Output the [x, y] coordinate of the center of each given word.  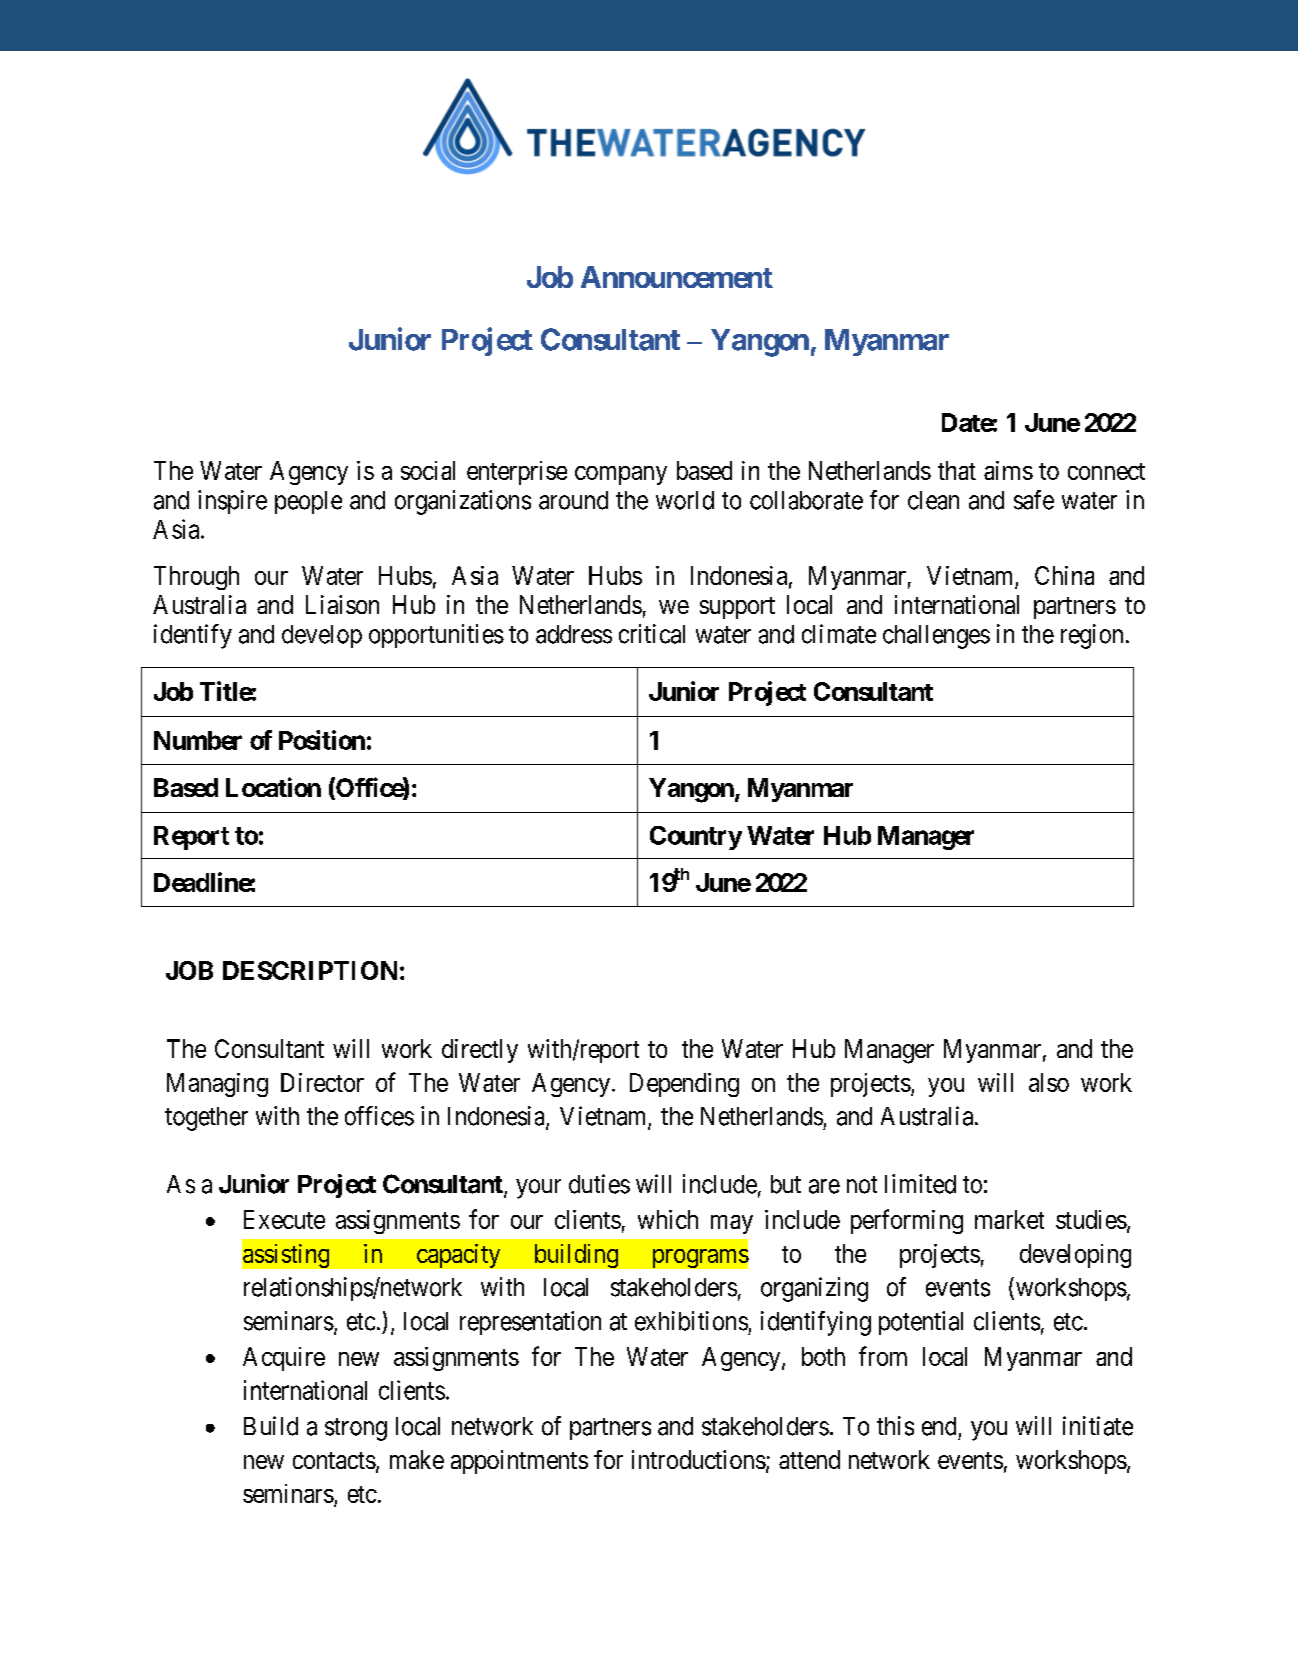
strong [356, 1429]
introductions [699, 1459]
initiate [1098, 1426]
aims [1008, 470]
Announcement [677, 277]
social [428, 470]
